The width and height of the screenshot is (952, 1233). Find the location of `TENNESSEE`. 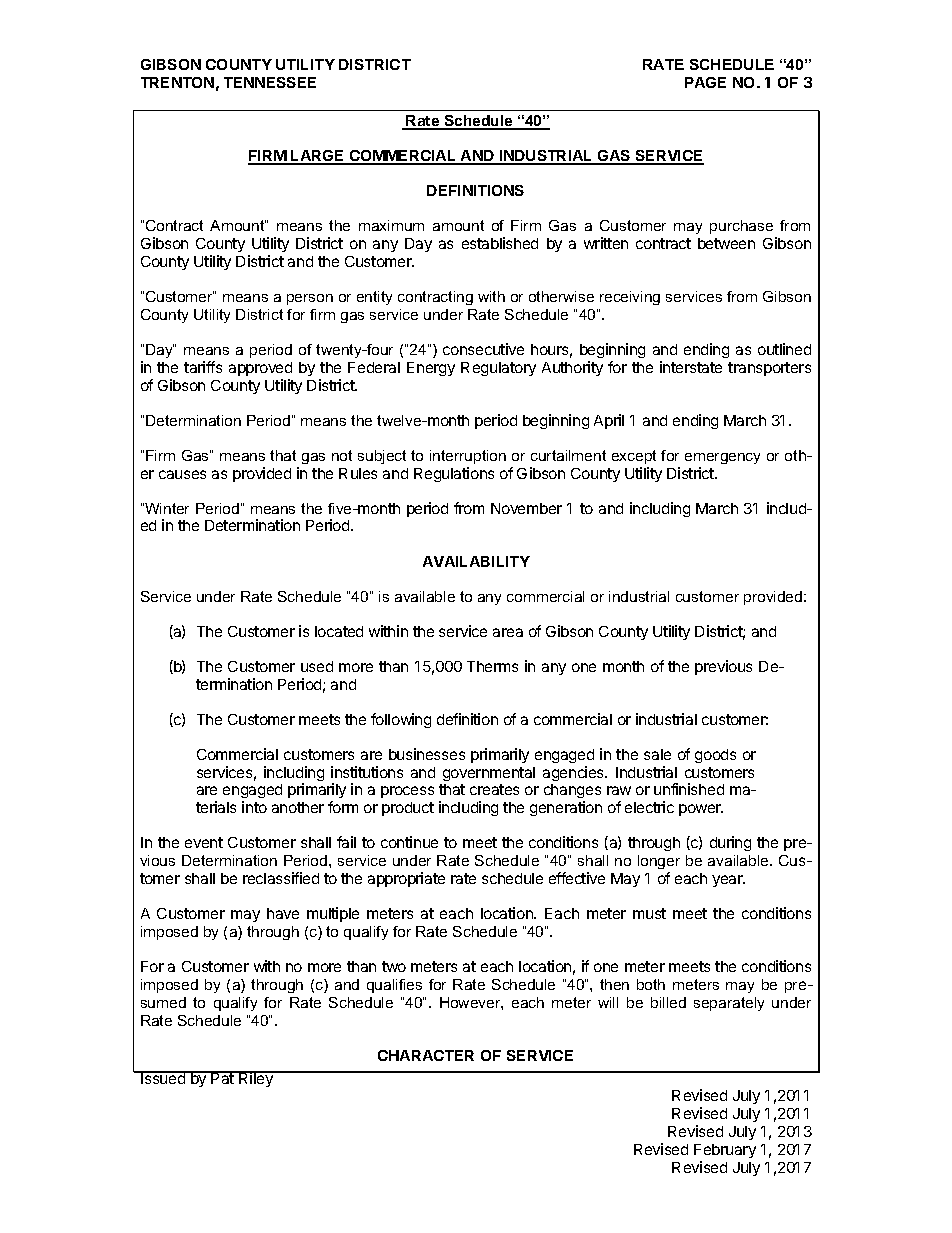

TENNESSEE is located at coordinates (270, 82).
